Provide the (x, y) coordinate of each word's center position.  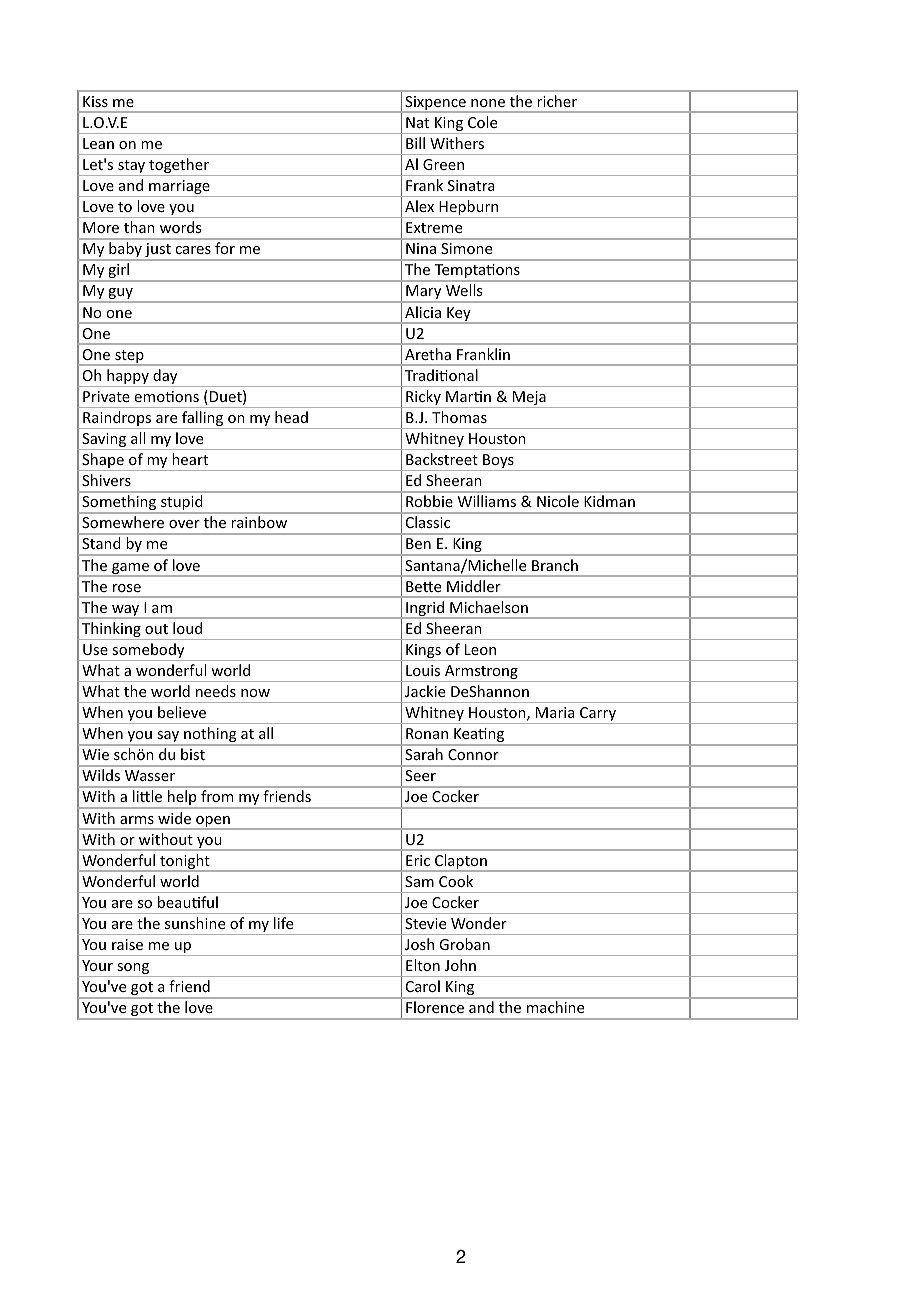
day (165, 378)
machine (555, 1007)
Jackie (425, 691)
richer (557, 101)
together (179, 167)
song (133, 970)
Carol (423, 986)
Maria (555, 712)
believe (182, 712)
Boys (498, 462)
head (291, 417)
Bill (415, 143)
